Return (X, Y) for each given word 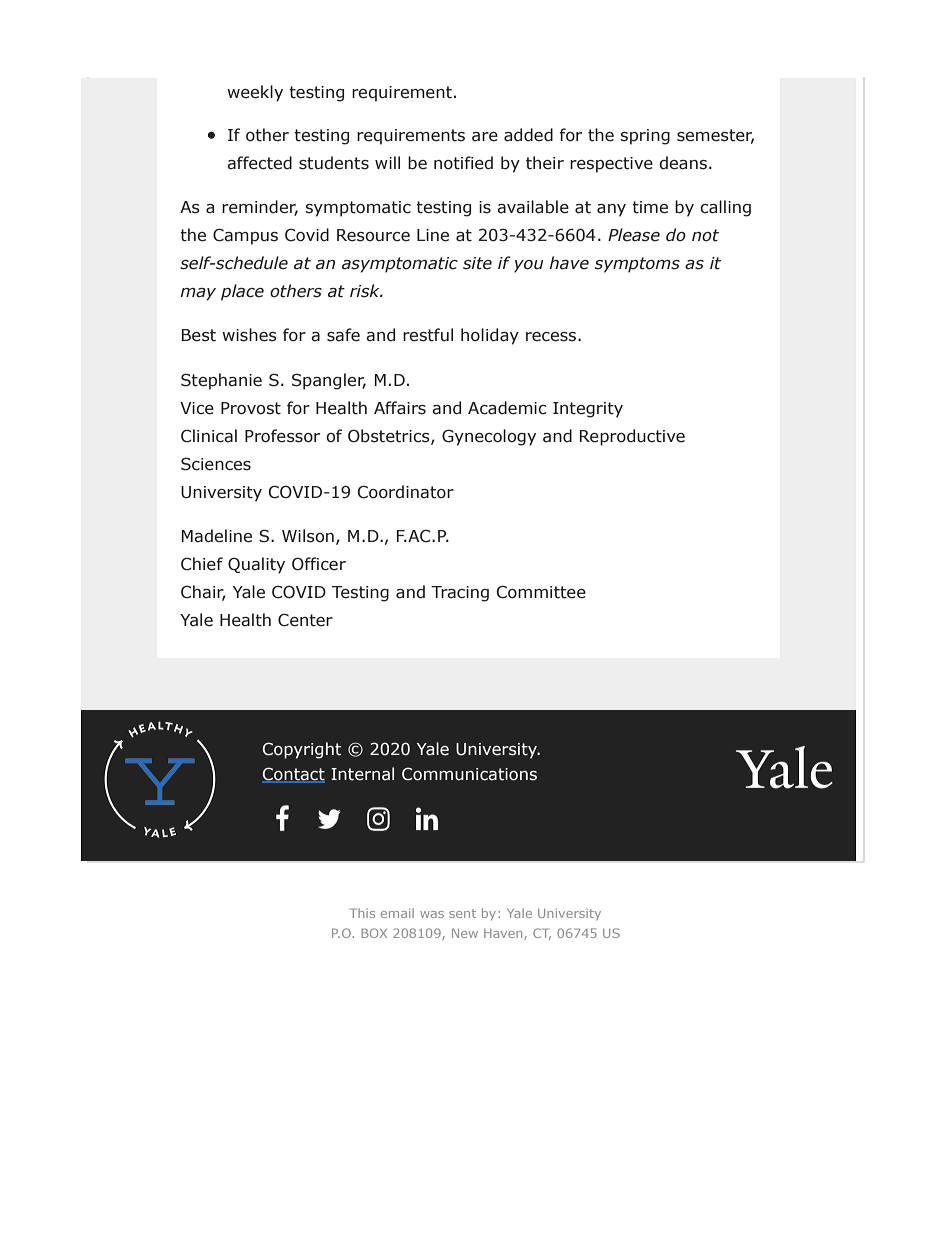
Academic (507, 408)
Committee (541, 592)
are (485, 137)
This (362, 913)
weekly (255, 93)
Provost (251, 408)
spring (645, 137)
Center (305, 620)
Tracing (460, 594)
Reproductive (632, 437)
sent (462, 913)
